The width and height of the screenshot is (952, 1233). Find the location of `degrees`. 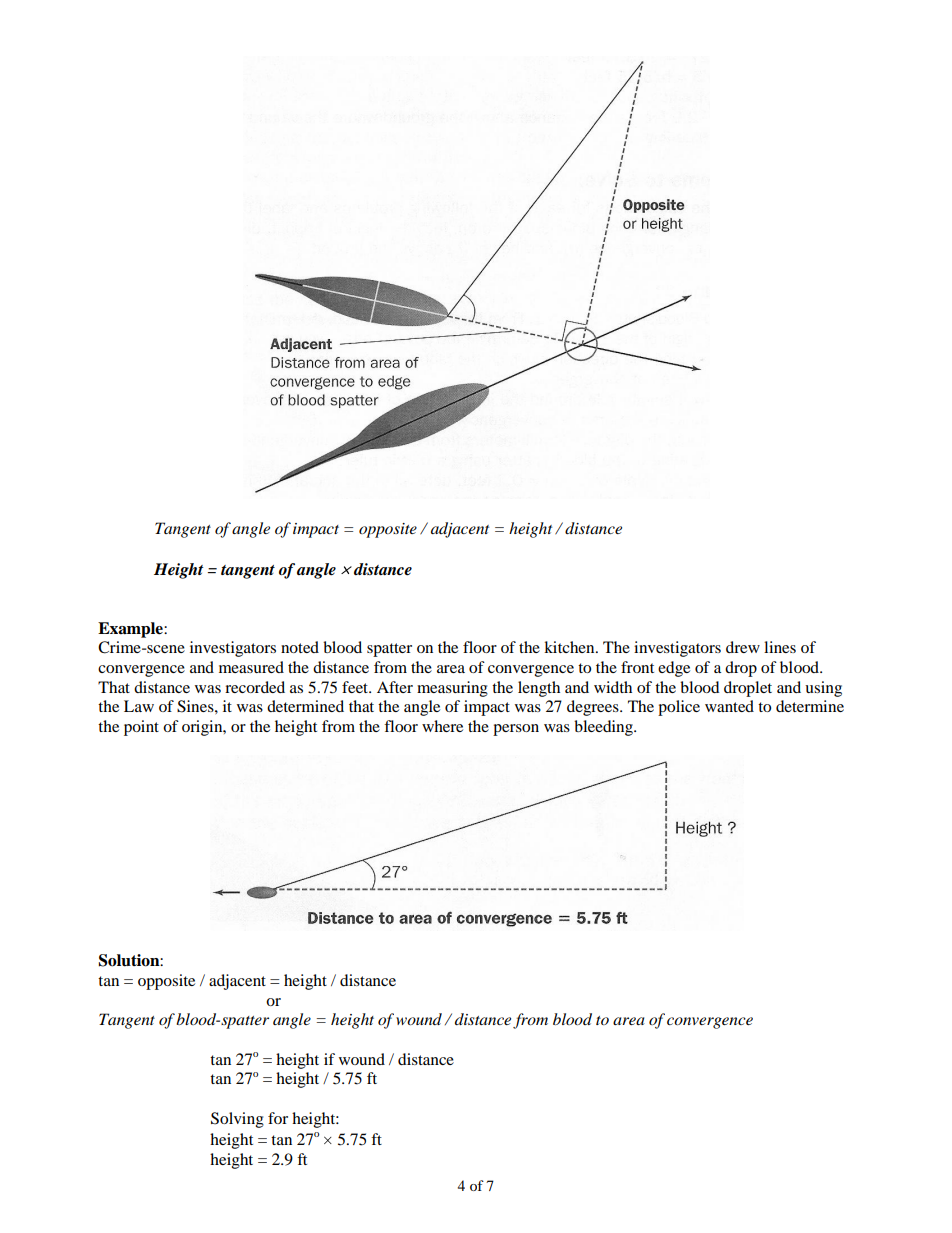

degrees is located at coordinates (594, 708).
